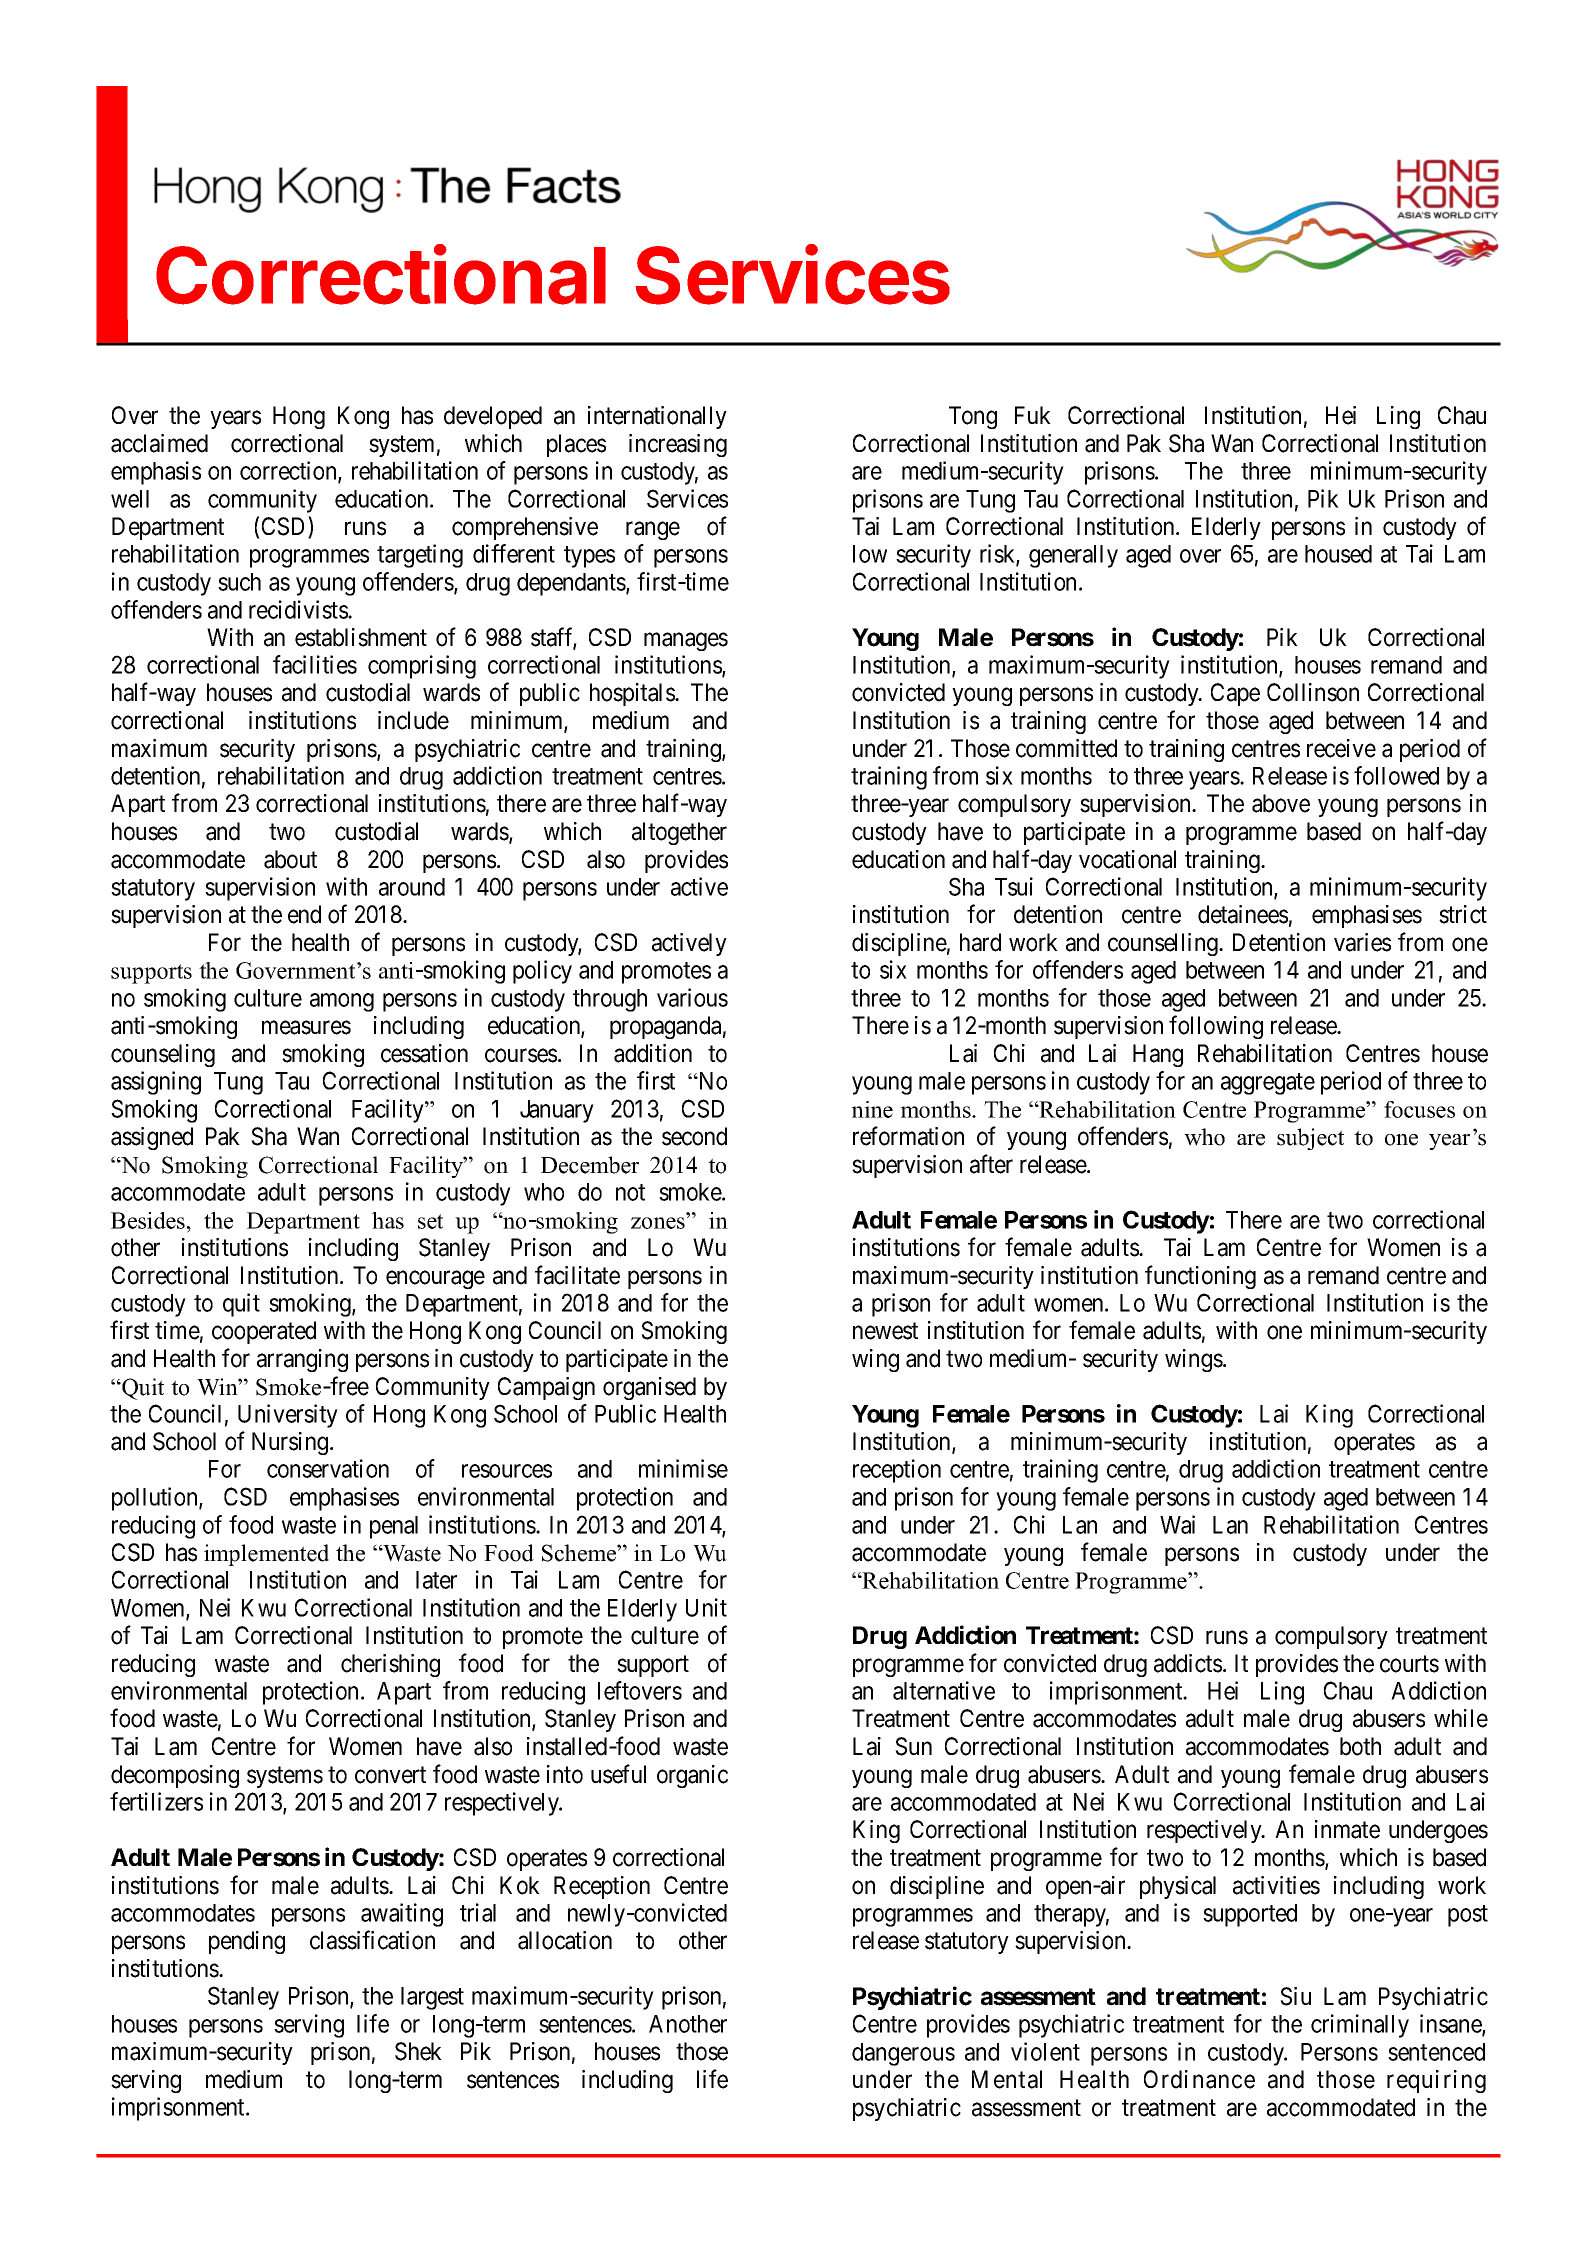  I want to click on varies, so click(1362, 942).
